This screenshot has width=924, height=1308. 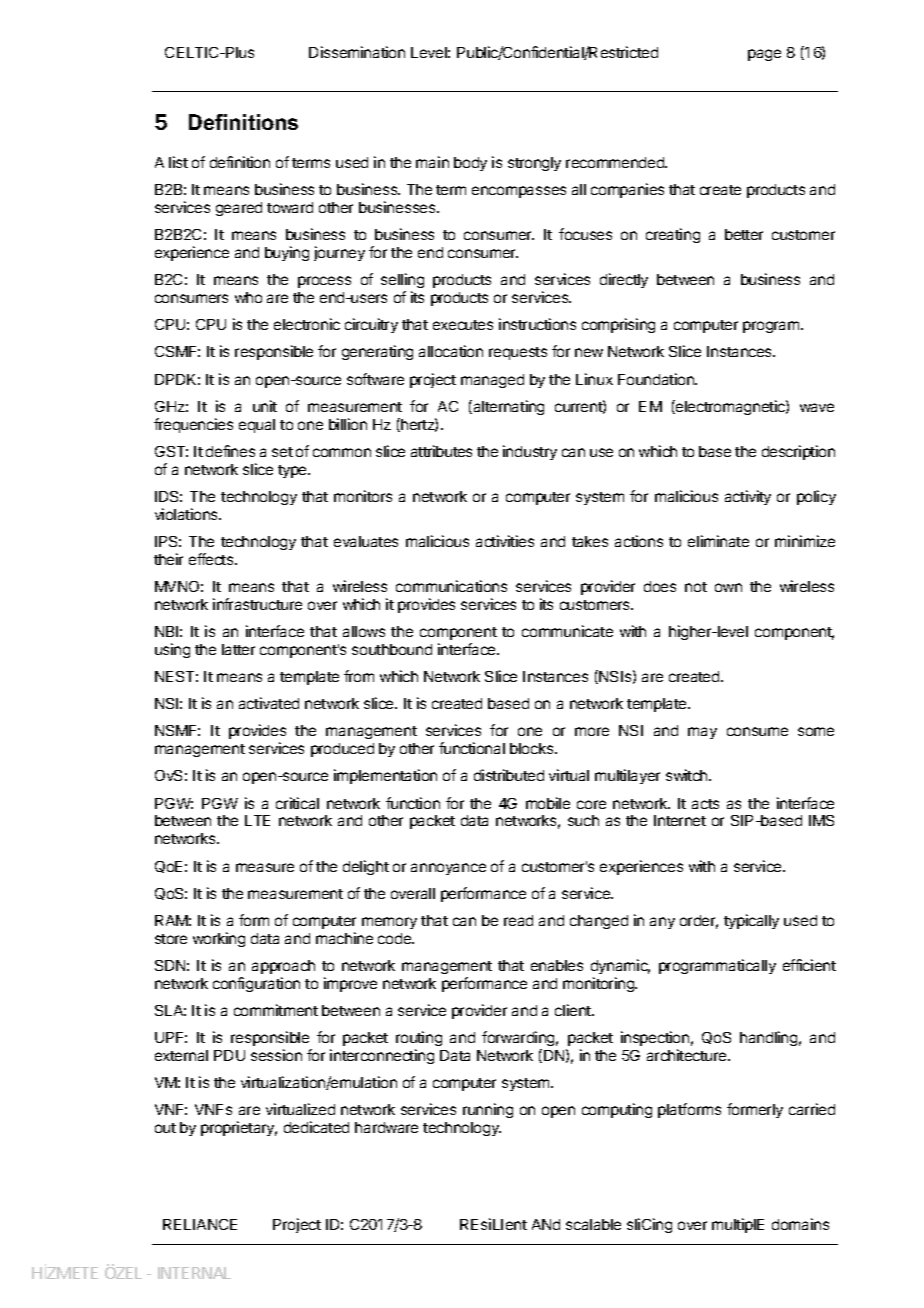 I want to click on activities, so click(x=505, y=541).
